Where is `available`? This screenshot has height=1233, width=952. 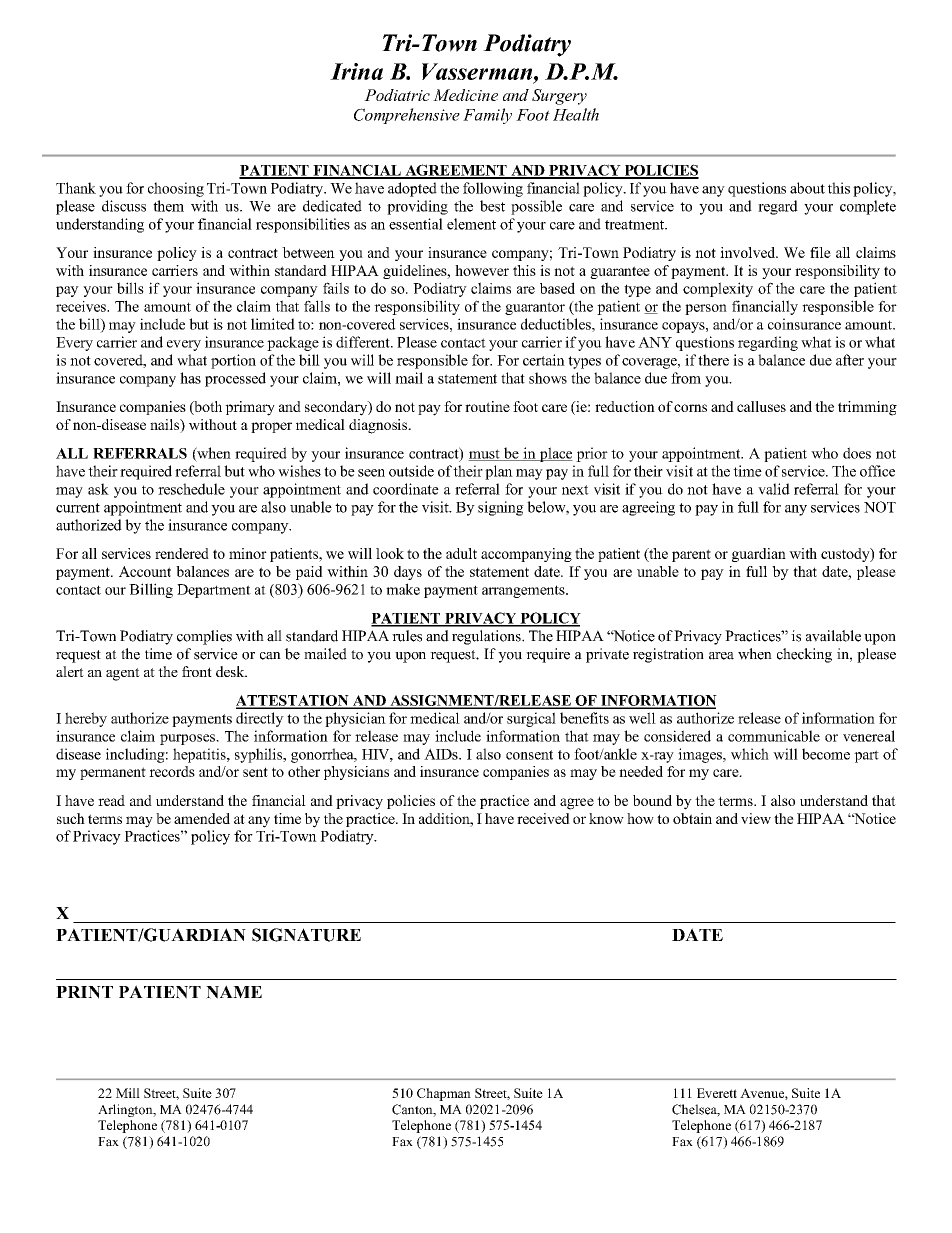 available is located at coordinates (833, 636).
